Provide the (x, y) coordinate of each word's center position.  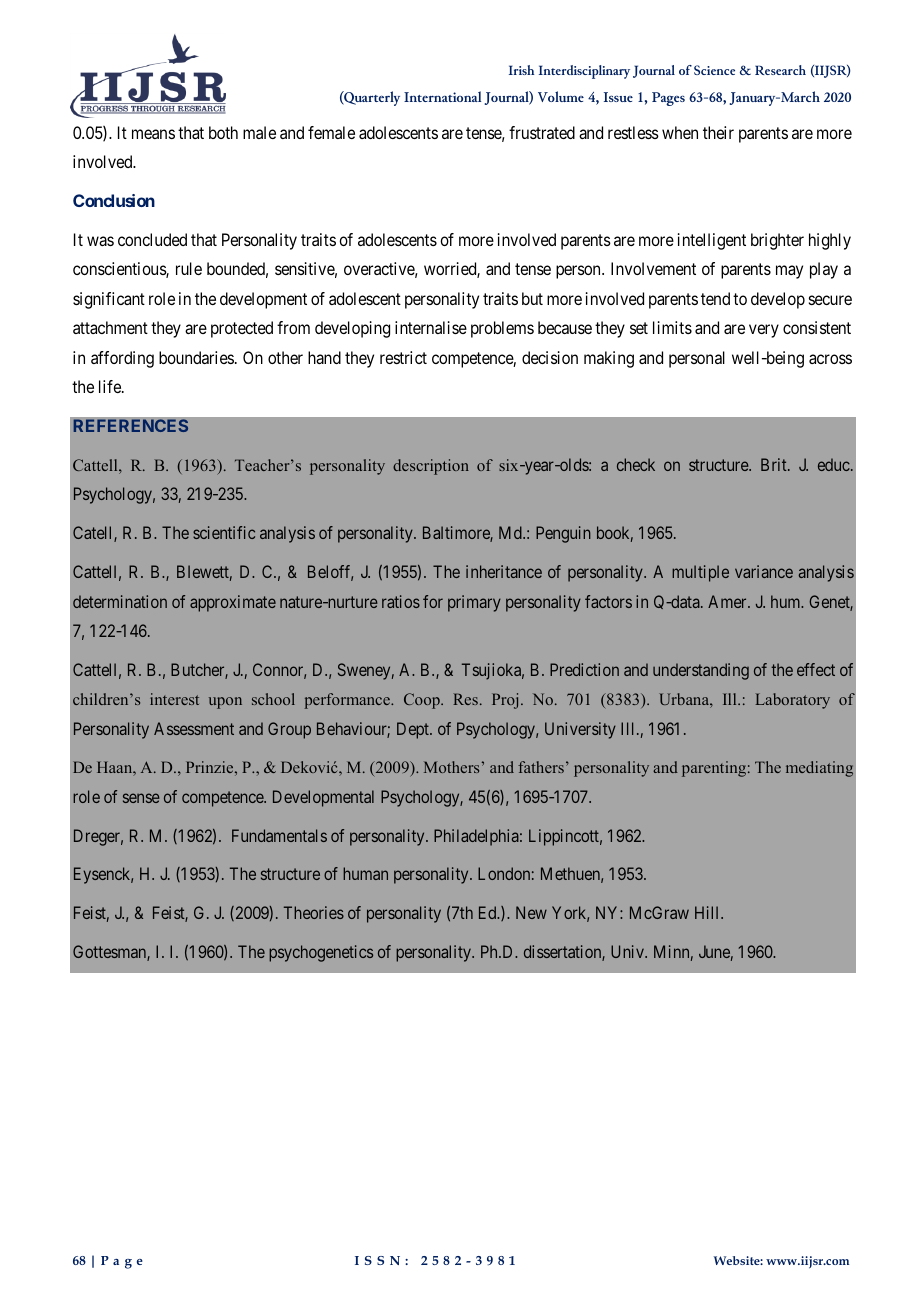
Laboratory (792, 701)
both (223, 132)
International (442, 96)
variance (764, 571)
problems (502, 329)
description (431, 467)
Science (714, 70)
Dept (414, 730)
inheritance (504, 571)
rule (189, 268)
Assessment (194, 728)
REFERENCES (131, 425)
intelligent (712, 241)
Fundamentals (279, 835)
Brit (775, 464)
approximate (233, 603)
